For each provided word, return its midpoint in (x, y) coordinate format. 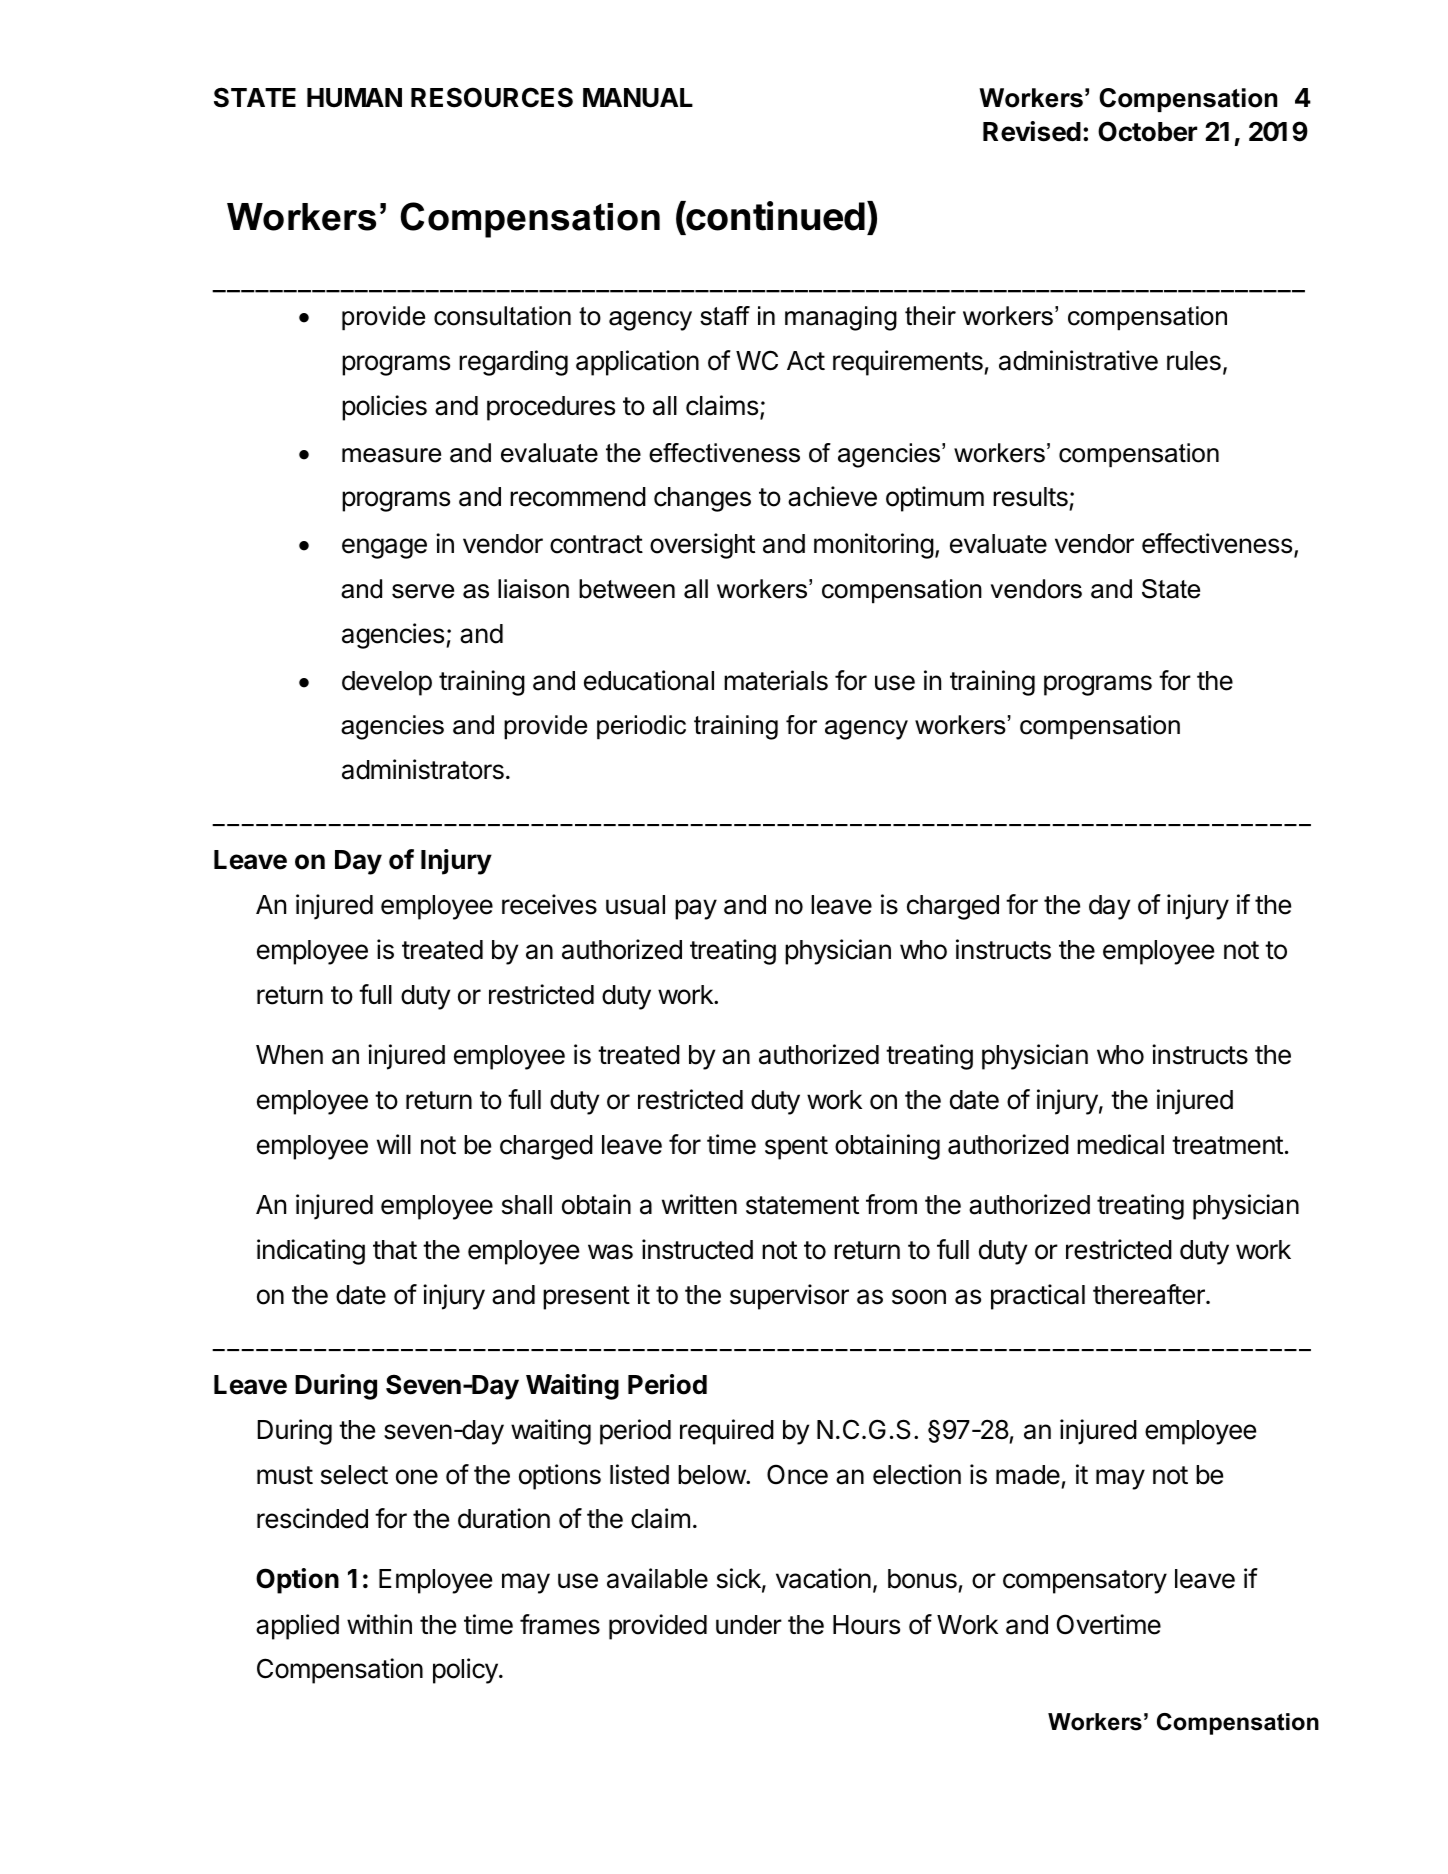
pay (696, 909)
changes (702, 499)
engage (384, 548)
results (1031, 498)
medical (1120, 1144)
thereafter (1150, 1294)
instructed (697, 1249)
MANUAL (638, 98)
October (1147, 131)
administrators (423, 769)
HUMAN (354, 98)
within (379, 1624)
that (395, 1250)
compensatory (1085, 1582)
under (749, 1625)
